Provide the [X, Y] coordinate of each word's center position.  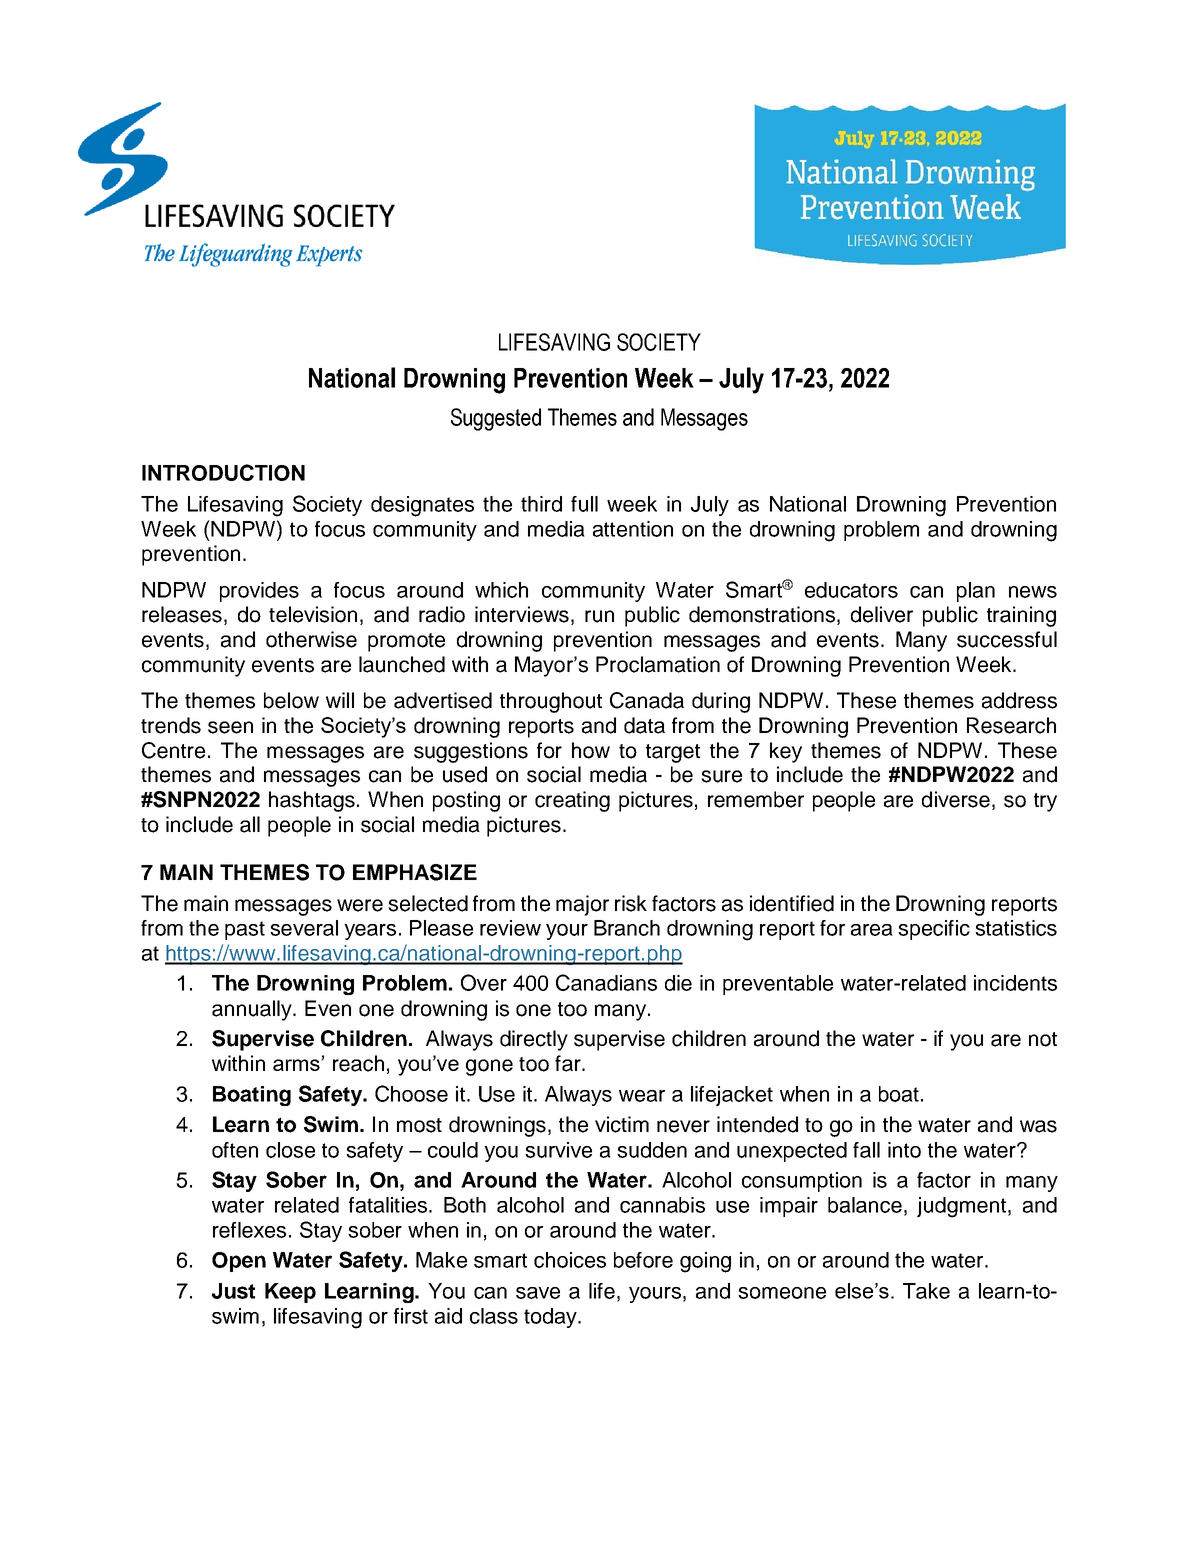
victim [622, 1124]
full [584, 504]
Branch [627, 928]
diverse [956, 799]
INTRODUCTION [223, 472]
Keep [290, 1293]
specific [934, 930]
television [313, 614]
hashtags [312, 801]
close [290, 1150]
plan [976, 592]
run [599, 616]
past [245, 930]
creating [572, 801]
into [904, 1150]
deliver [882, 614]
